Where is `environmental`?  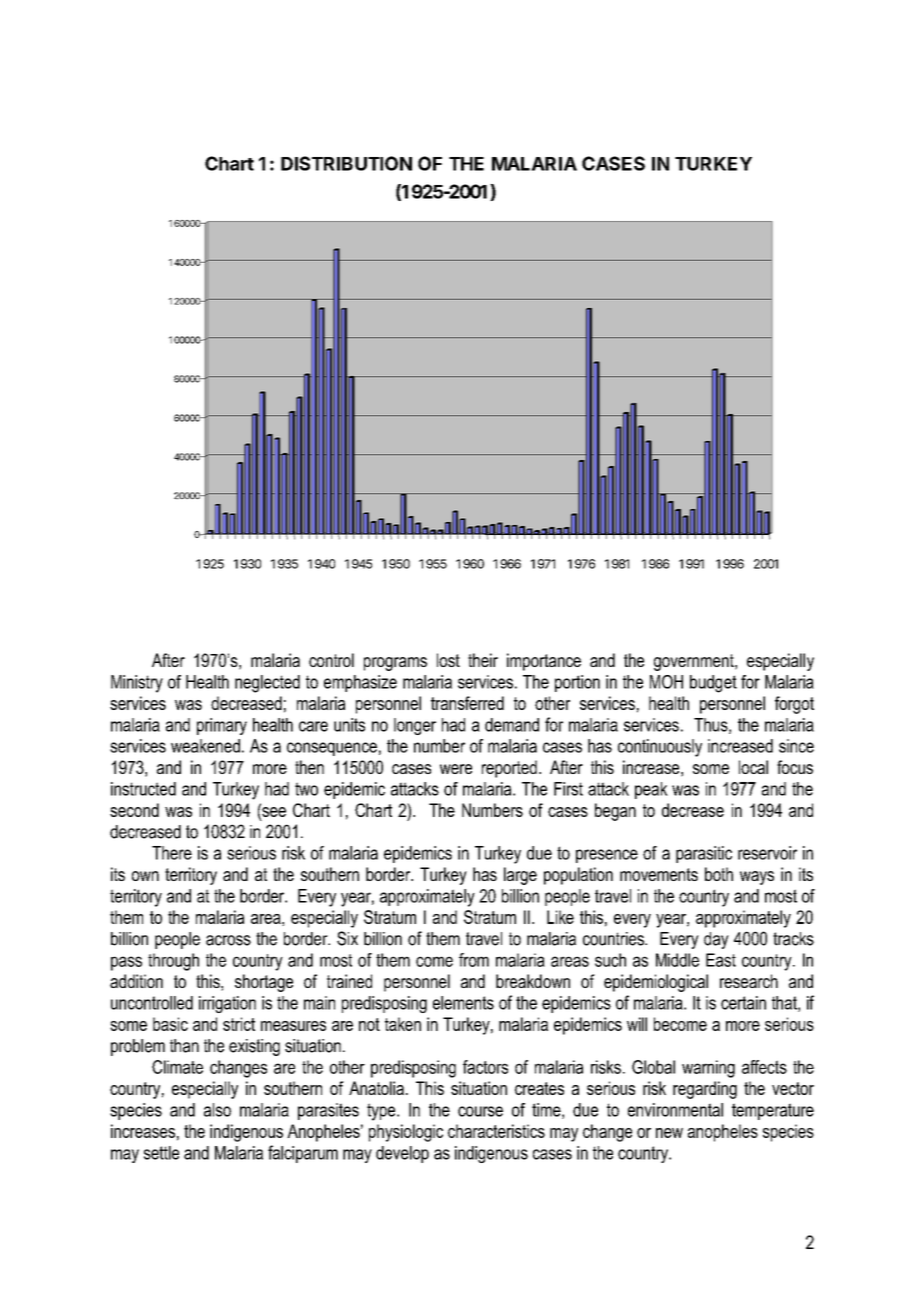
environmental is located at coordinates (675, 1110).
